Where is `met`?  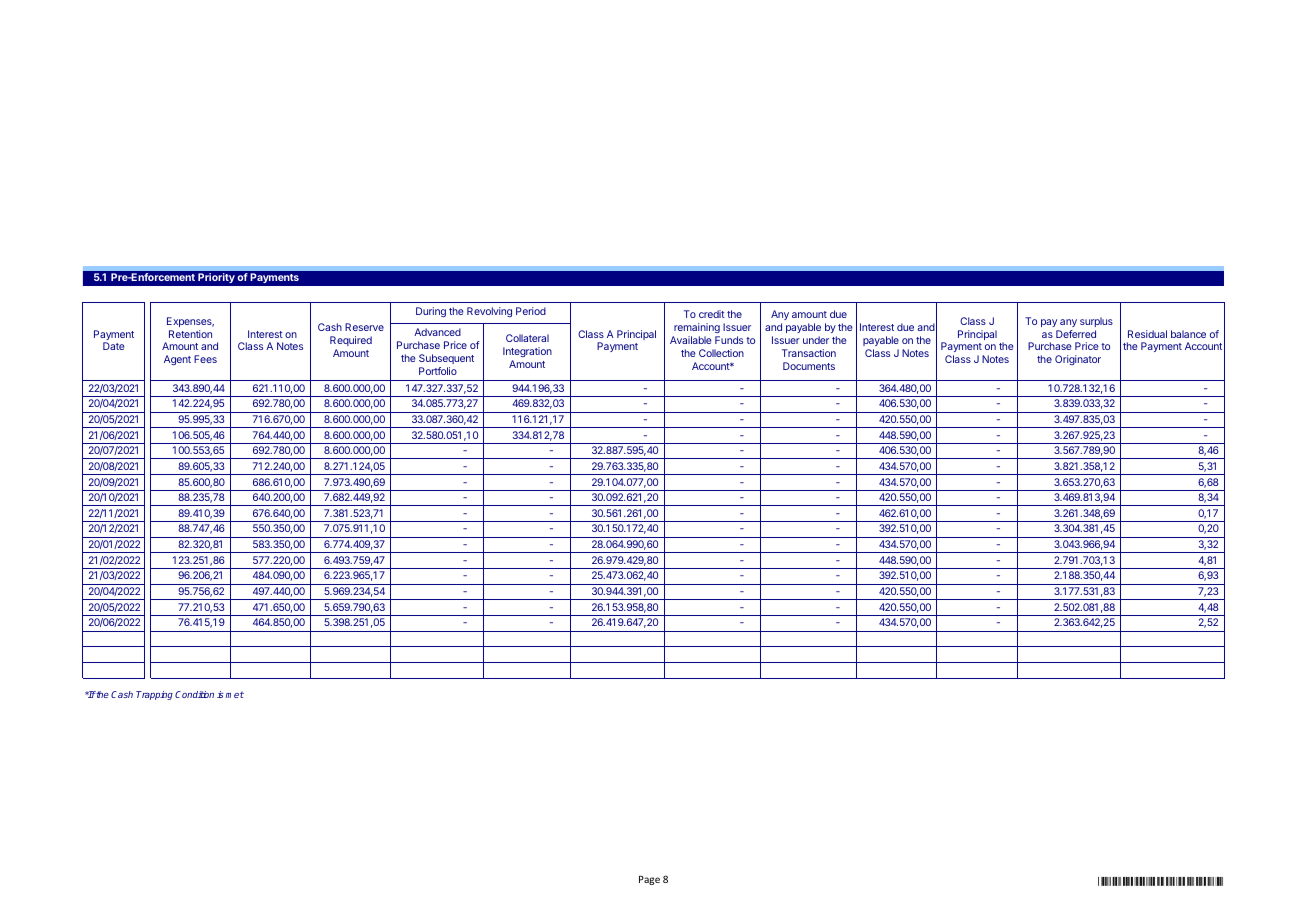 met is located at coordinates (235, 694).
